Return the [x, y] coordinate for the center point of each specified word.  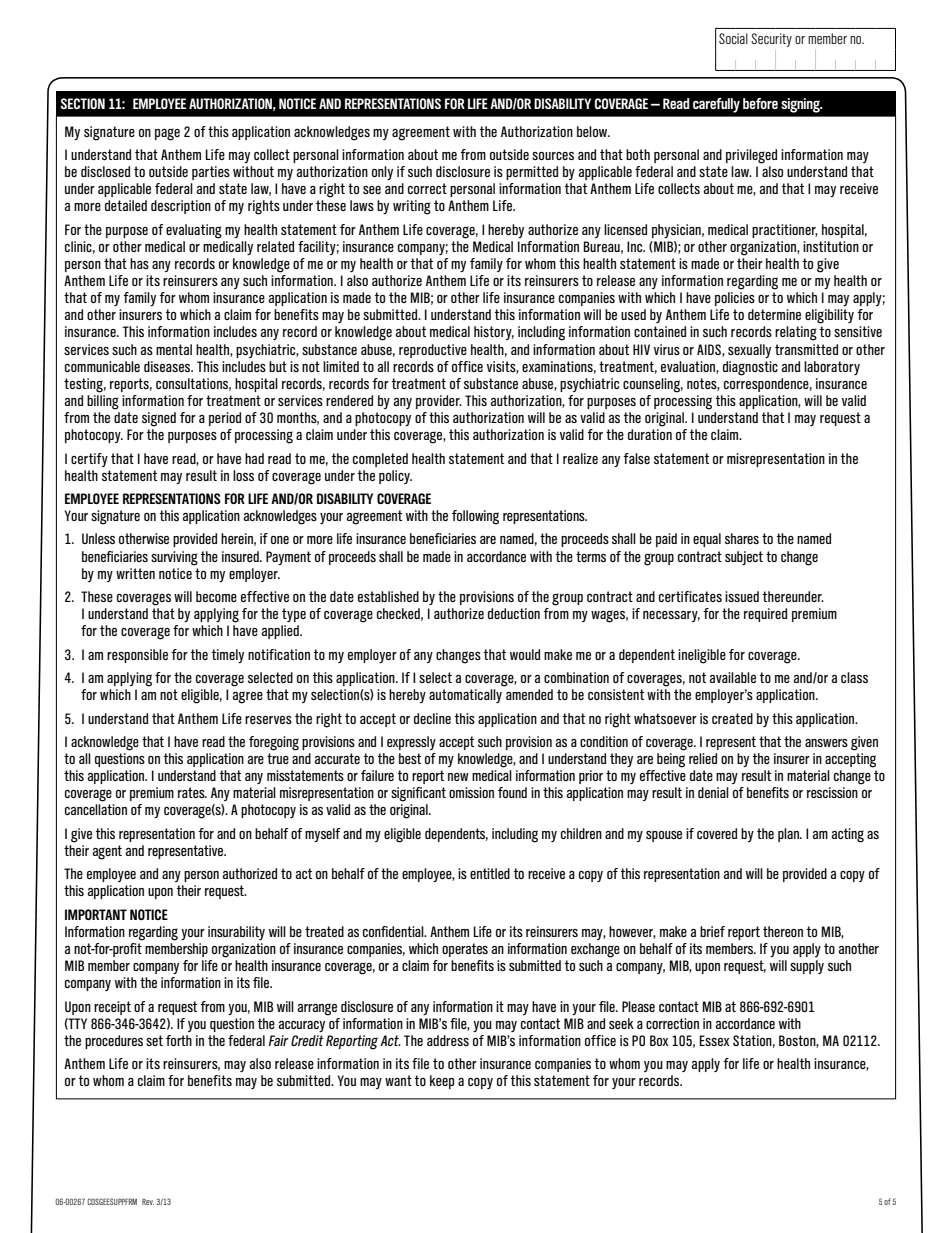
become [216, 596]
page [167, 134]
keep [442, 1082]
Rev [148, 1201]
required [765, 615]
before [760, 103]
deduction [514, 613]
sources [553, 156]
